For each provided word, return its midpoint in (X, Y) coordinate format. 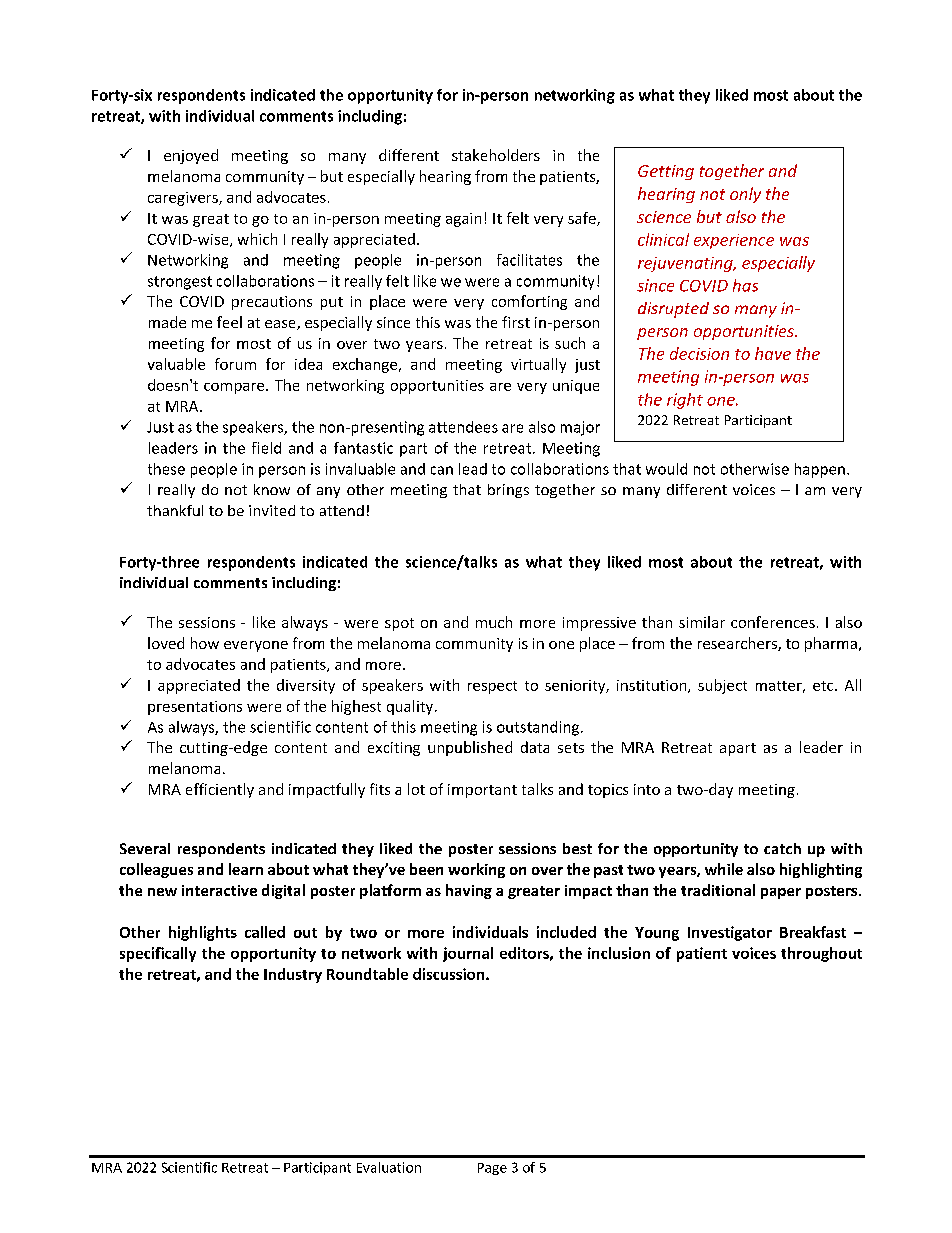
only (745, 195)
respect (492, 687)
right (685, 401)
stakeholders (496, 155)
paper (781, 893)
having (469, 891)
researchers (738, 644)
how (205, 643)
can (442, 470)
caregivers (184, 199)
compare (235, 388)
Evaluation (389, 1167)
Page (492, 1169)
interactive (219, 890)
